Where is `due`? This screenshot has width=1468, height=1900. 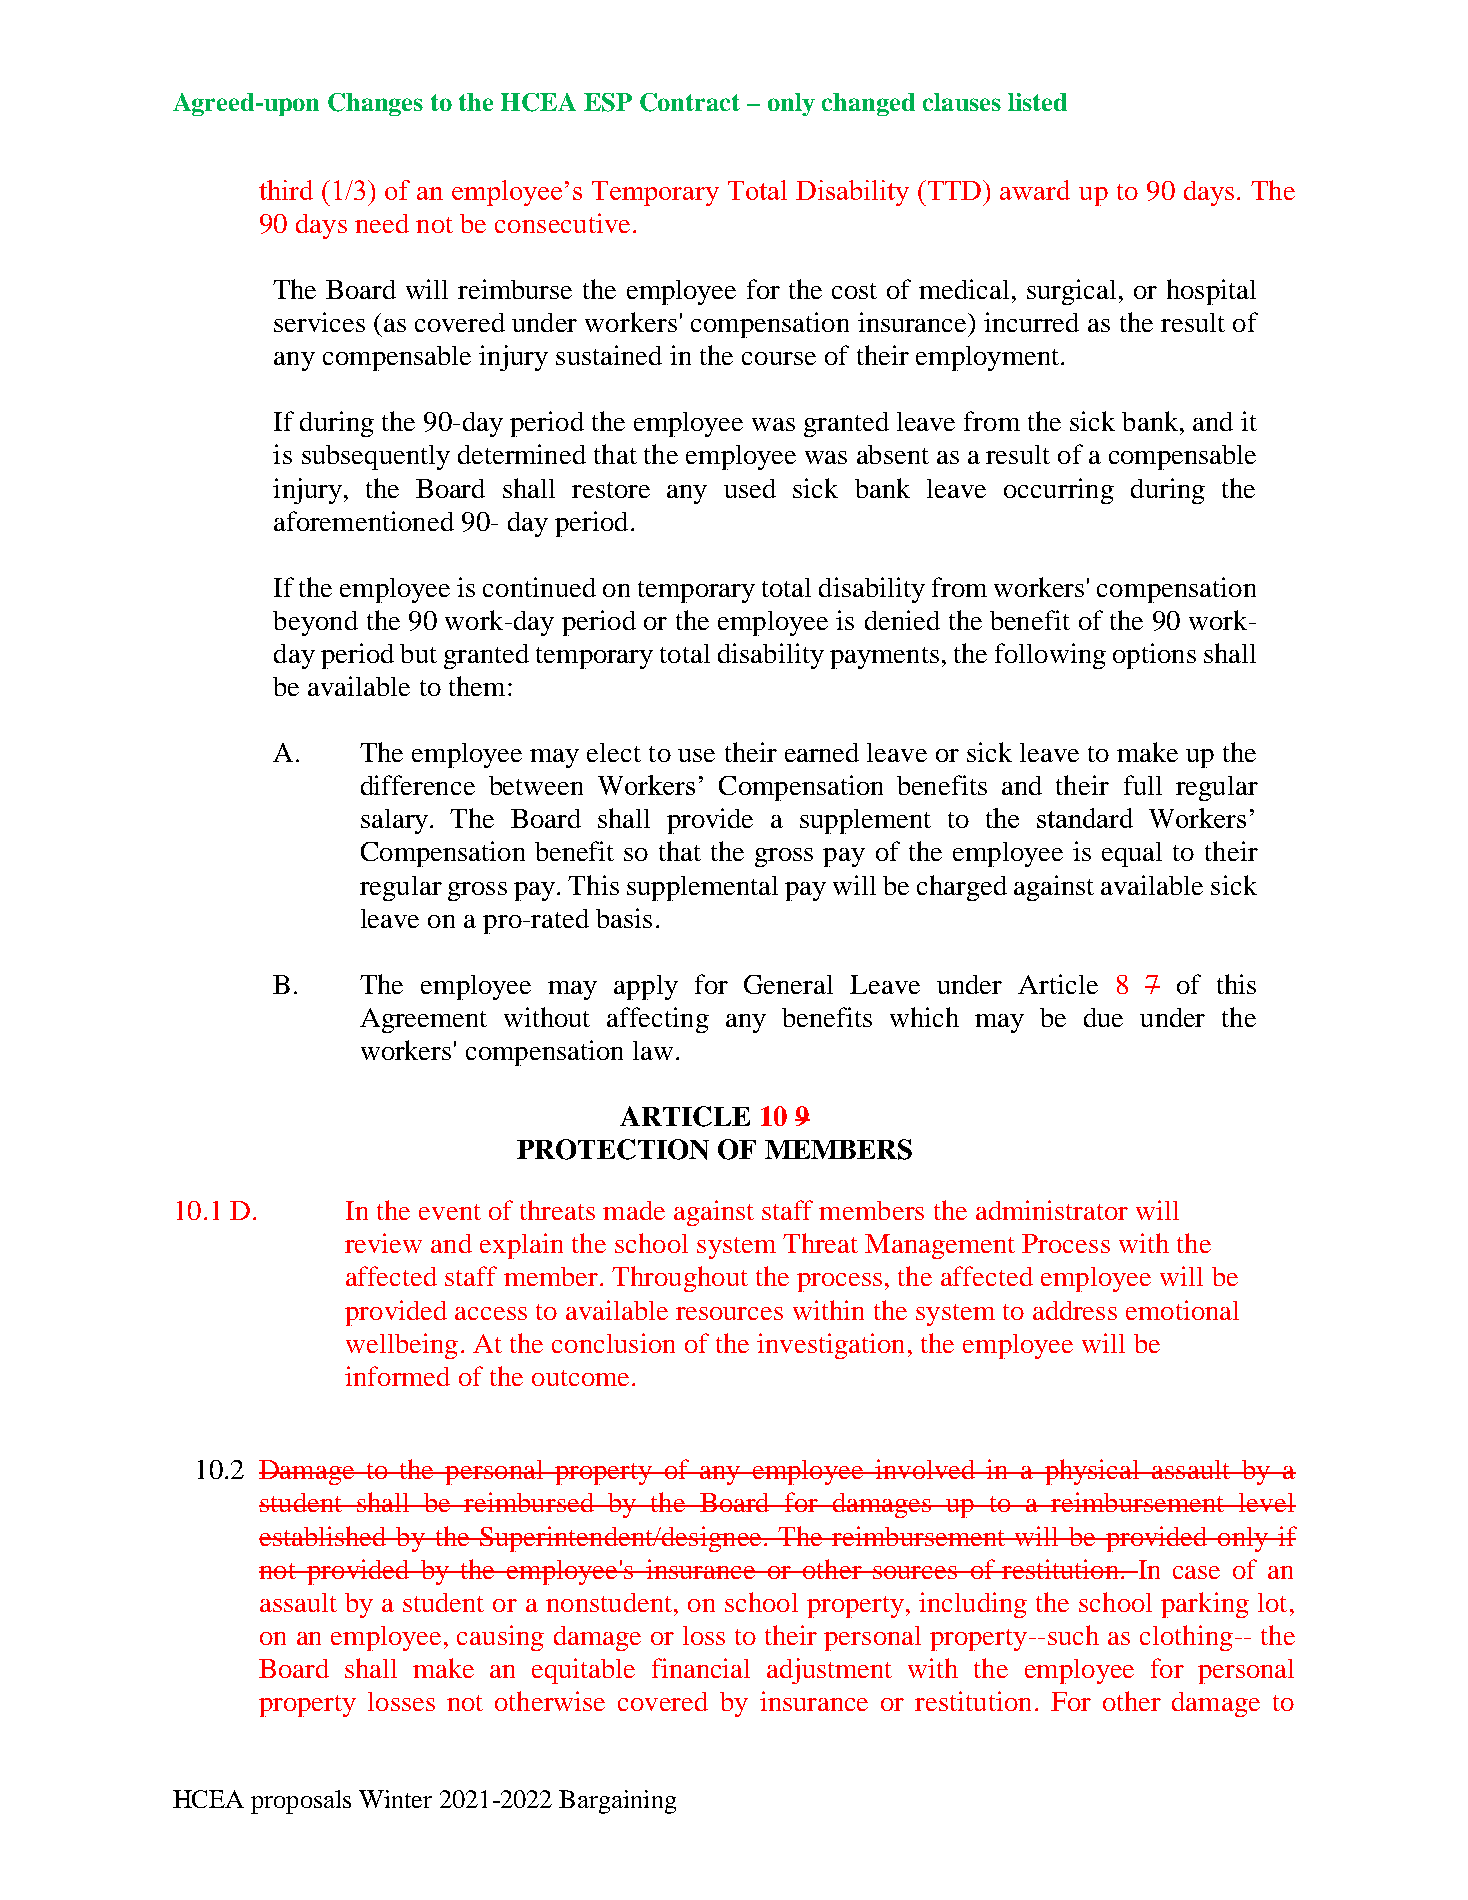 due is located at coordinates (1103, 1017).
